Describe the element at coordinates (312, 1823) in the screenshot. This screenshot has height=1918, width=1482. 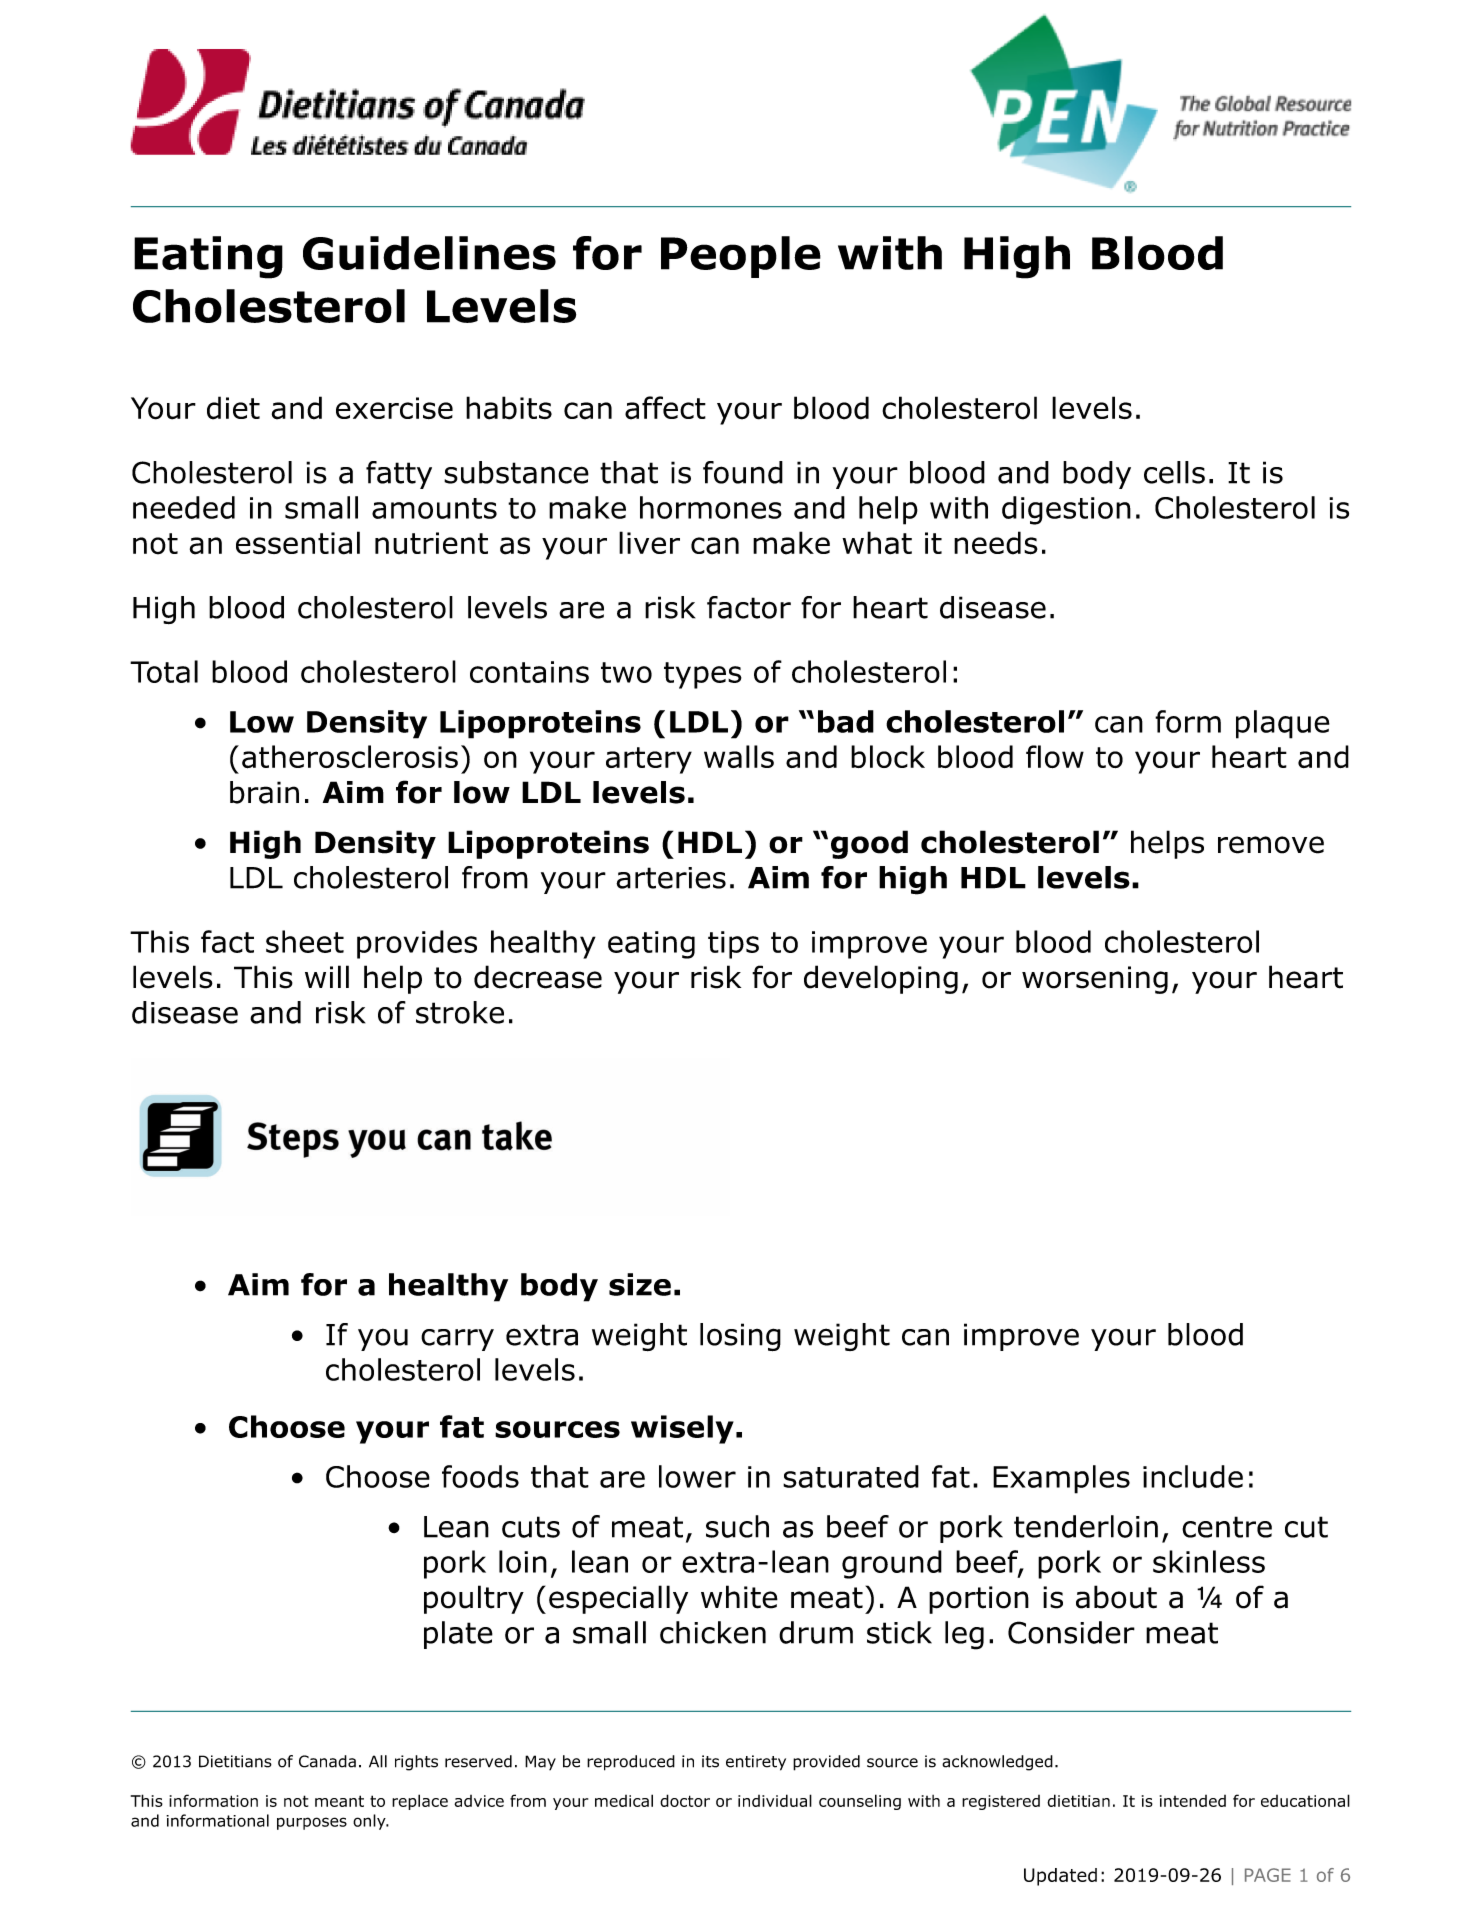
I see `purposes` at that location.
